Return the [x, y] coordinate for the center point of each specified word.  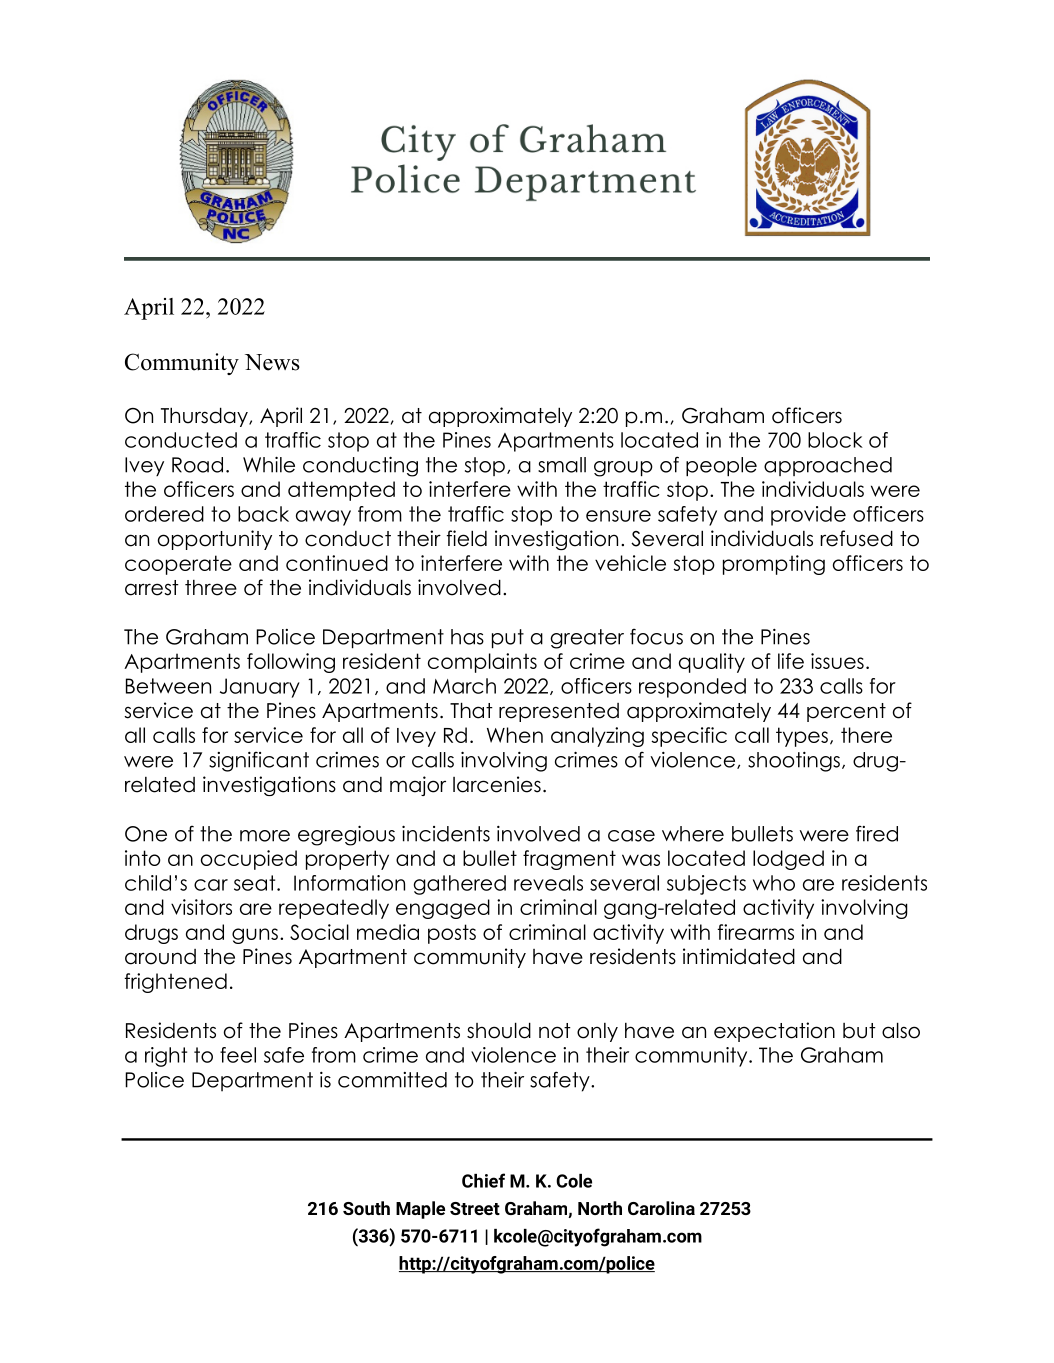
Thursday [205, 417]
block [835, 440]
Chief [483, 1180]
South [366, 1208]
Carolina [661, 1208]
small [562, 465]
